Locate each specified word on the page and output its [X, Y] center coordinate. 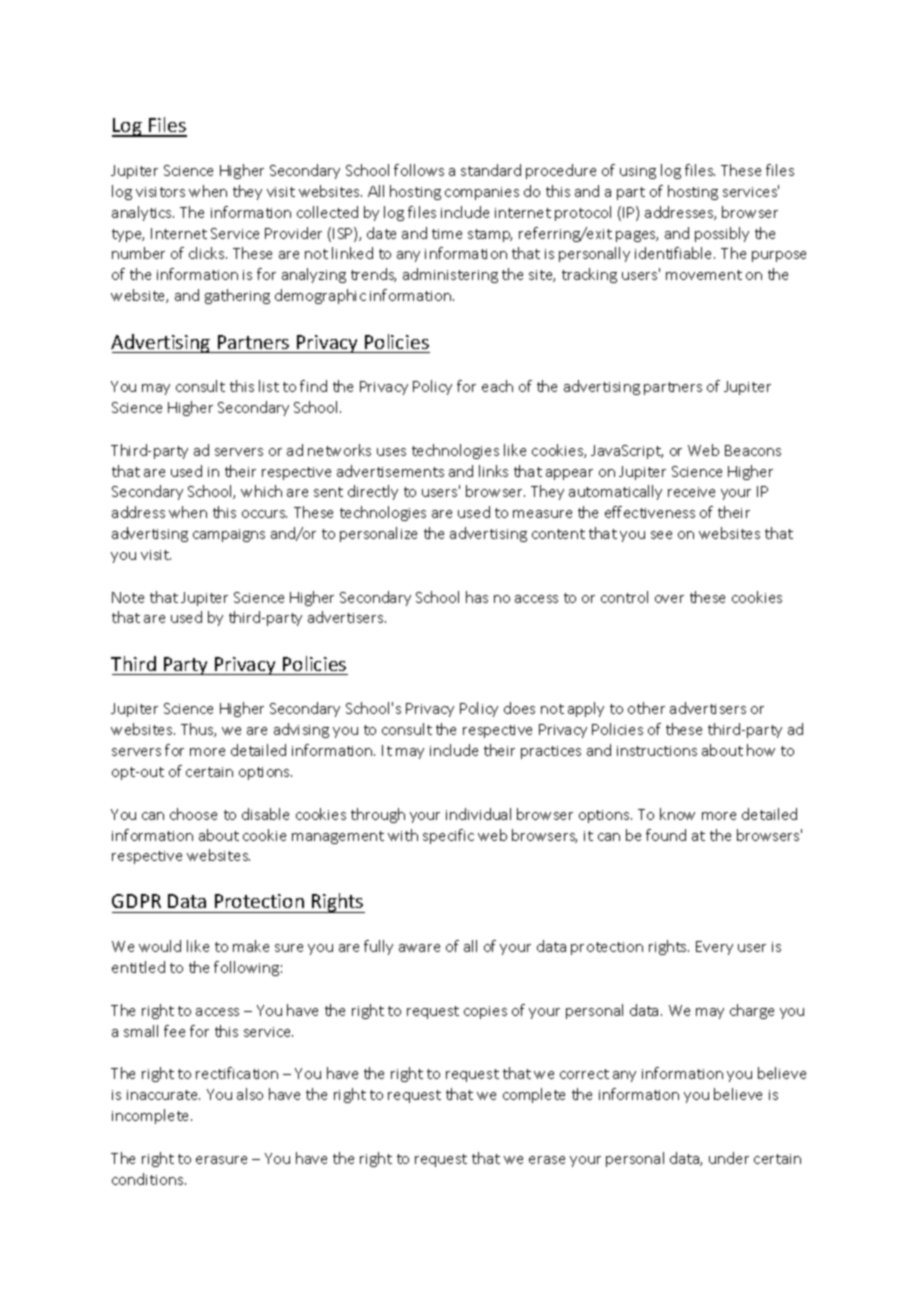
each [497, 386]
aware [419, 948]
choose [193, 814]
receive [691, 492]
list [269, 386]
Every [714, 948]
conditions [149, 1179]
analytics [143, 213]
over [669, 599]
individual [478, 814]
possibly [722, 234]
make [251, 946]
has [477, 597]
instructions [657, 751]
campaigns [229, 535]
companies [482, 193]
